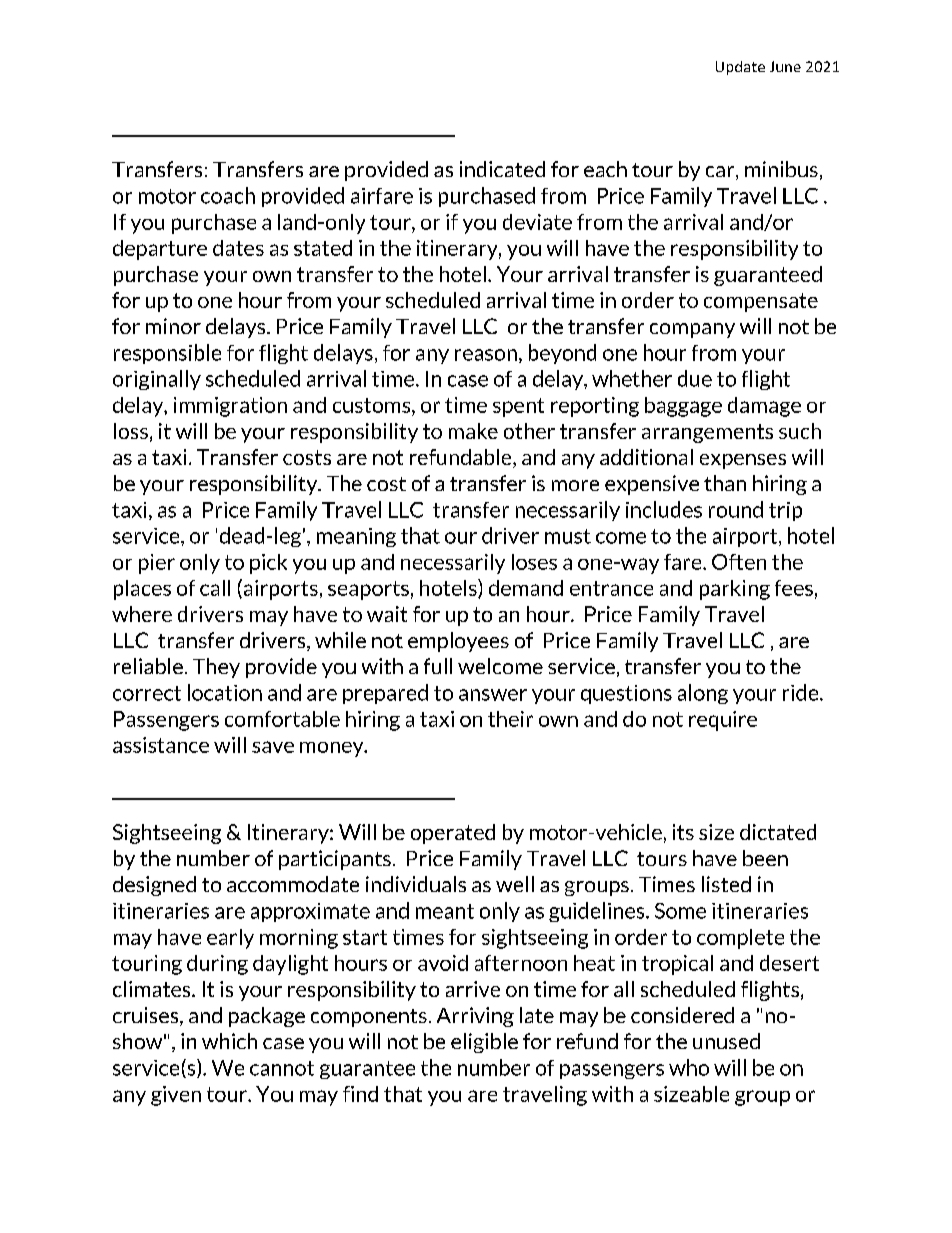  Describe the element at coordinates (502, 169) in the page. I see `indicated` at that location.
